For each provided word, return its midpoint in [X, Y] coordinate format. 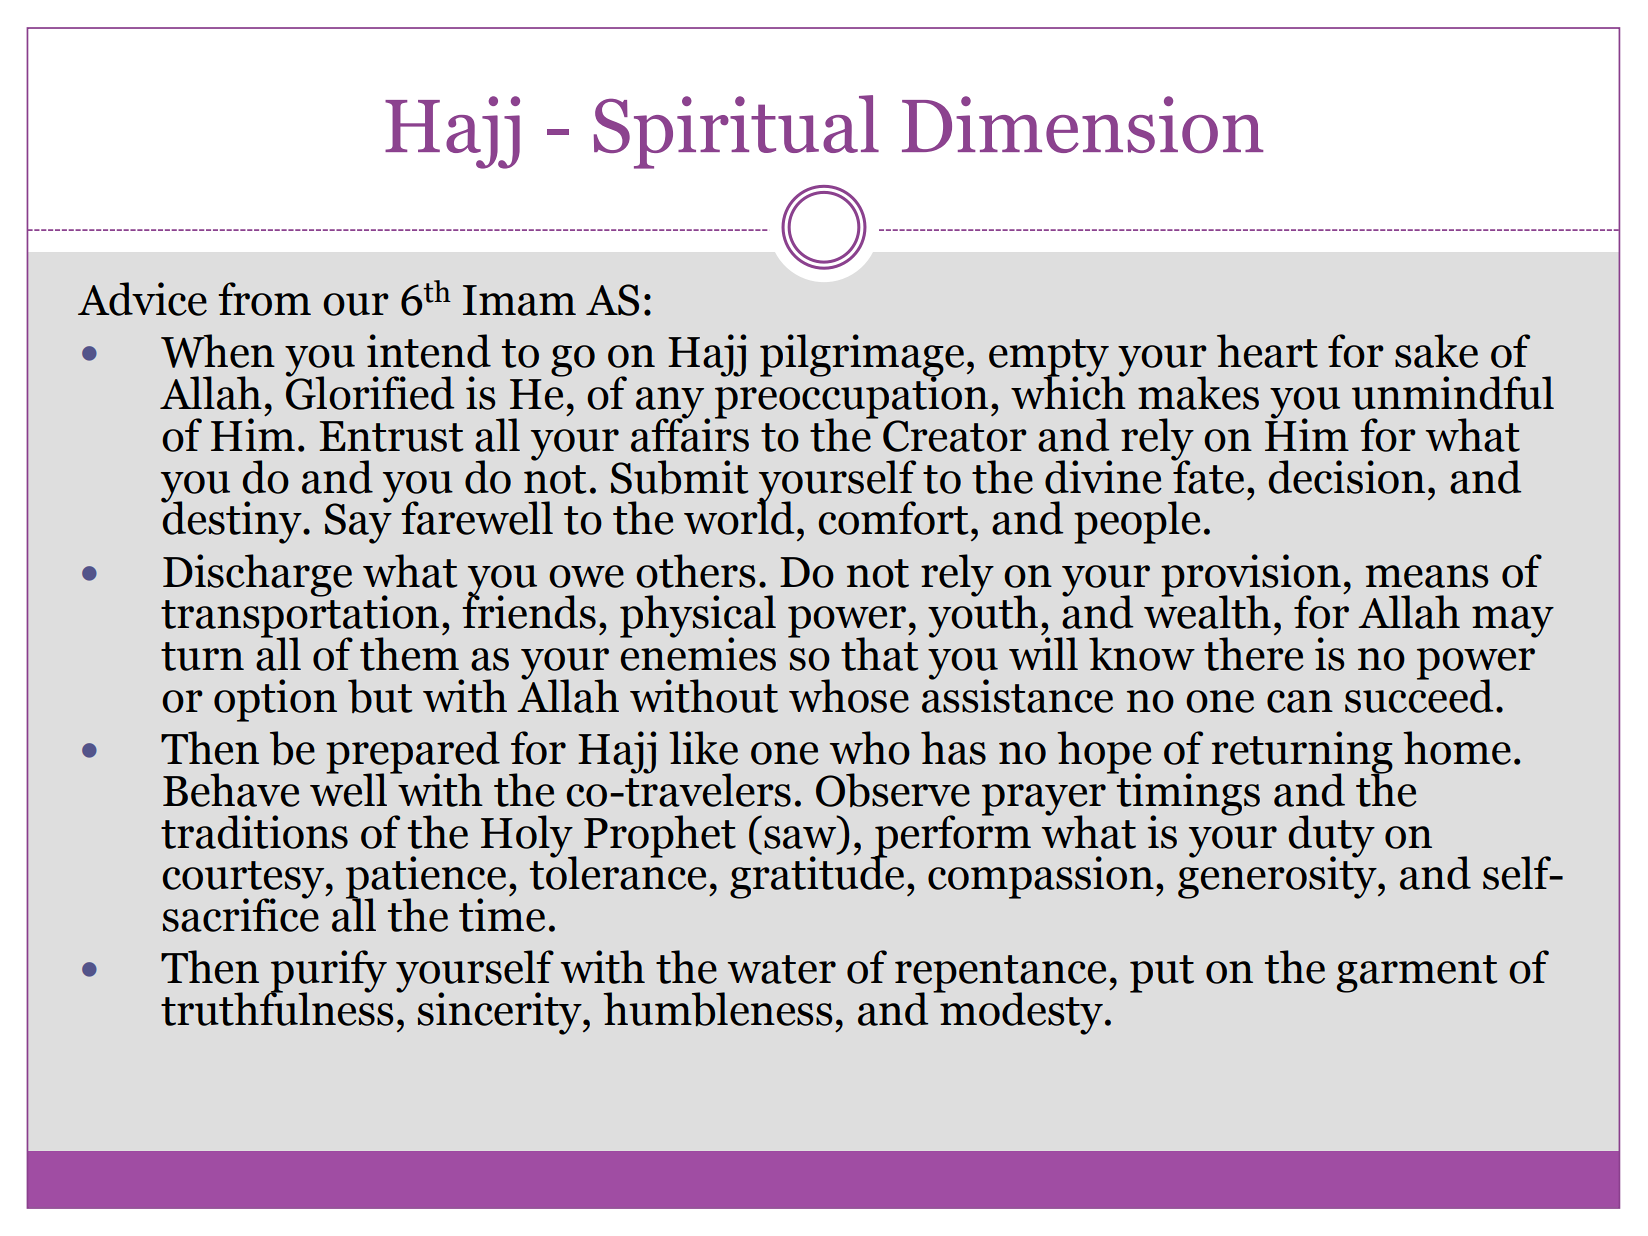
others [695, 571]
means [1426, 576]
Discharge [257, 575]
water [782, 969]
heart [1267, 351]
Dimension [1082, 124]
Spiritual [736, 132]
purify [328, 972]
